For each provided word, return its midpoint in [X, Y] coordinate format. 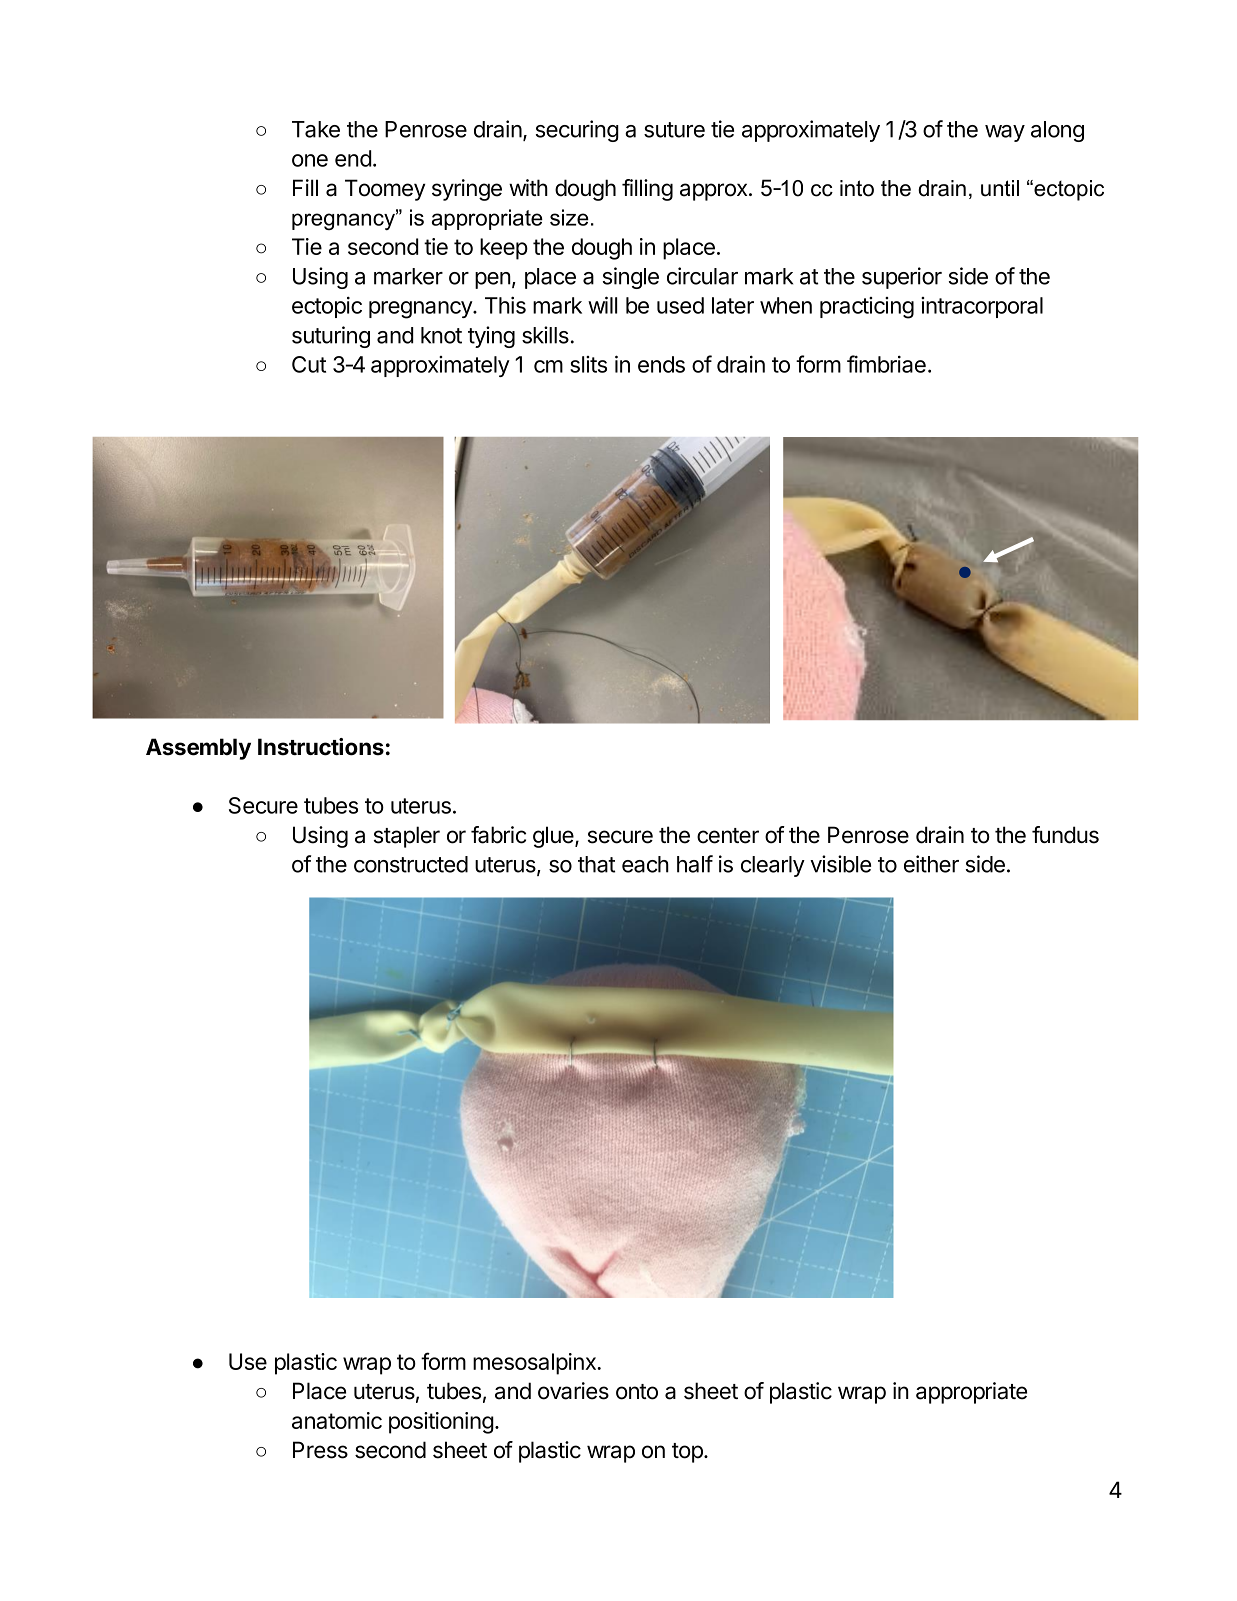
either [931, 864]
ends [661, 364]
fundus [1065, 835]
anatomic [337, 1420]
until [1000, 188]
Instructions [321, 747]
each [645, 864]
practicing [867, 308]
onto [637, 1392]
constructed [411, 864]
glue [554, 837]
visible [840, 864]
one [310, 160]
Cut [309, 364]
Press [320, 1450]
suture [674, 130]
